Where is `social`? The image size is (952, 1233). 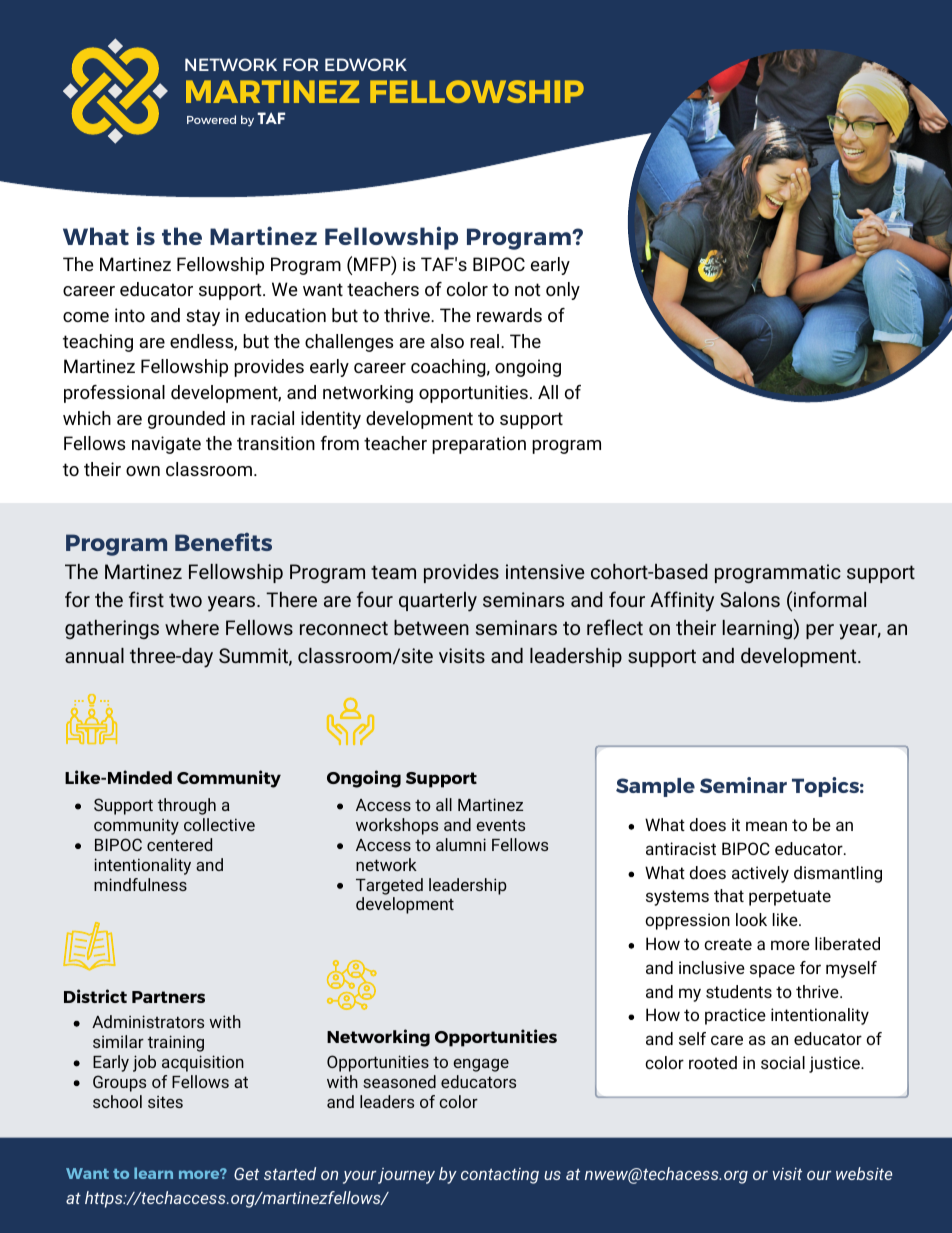 social is located at coordinates (783, 1062).
